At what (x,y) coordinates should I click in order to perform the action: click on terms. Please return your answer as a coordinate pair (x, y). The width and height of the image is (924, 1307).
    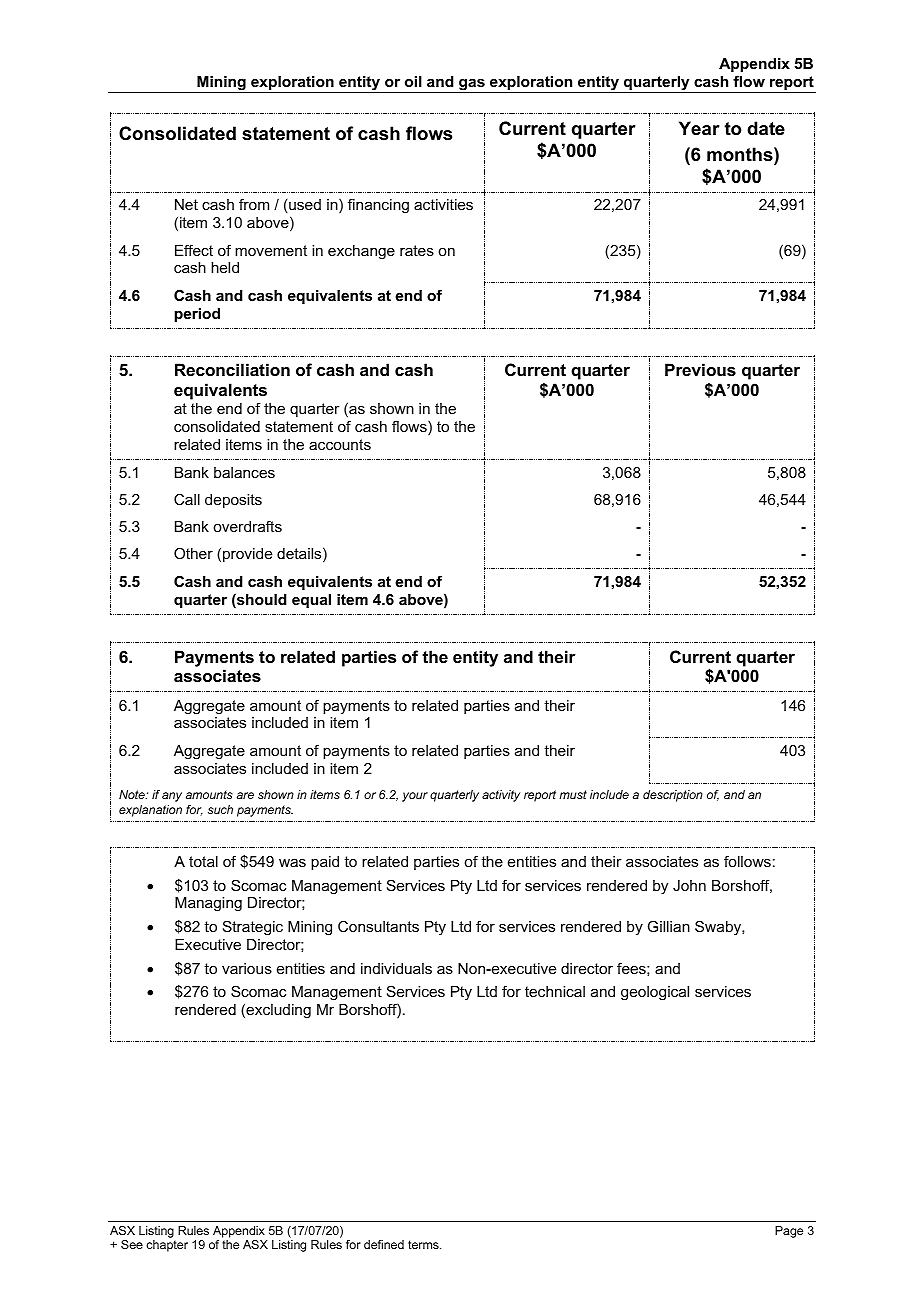
    Looking at the image, I should click on (424, 1244).
